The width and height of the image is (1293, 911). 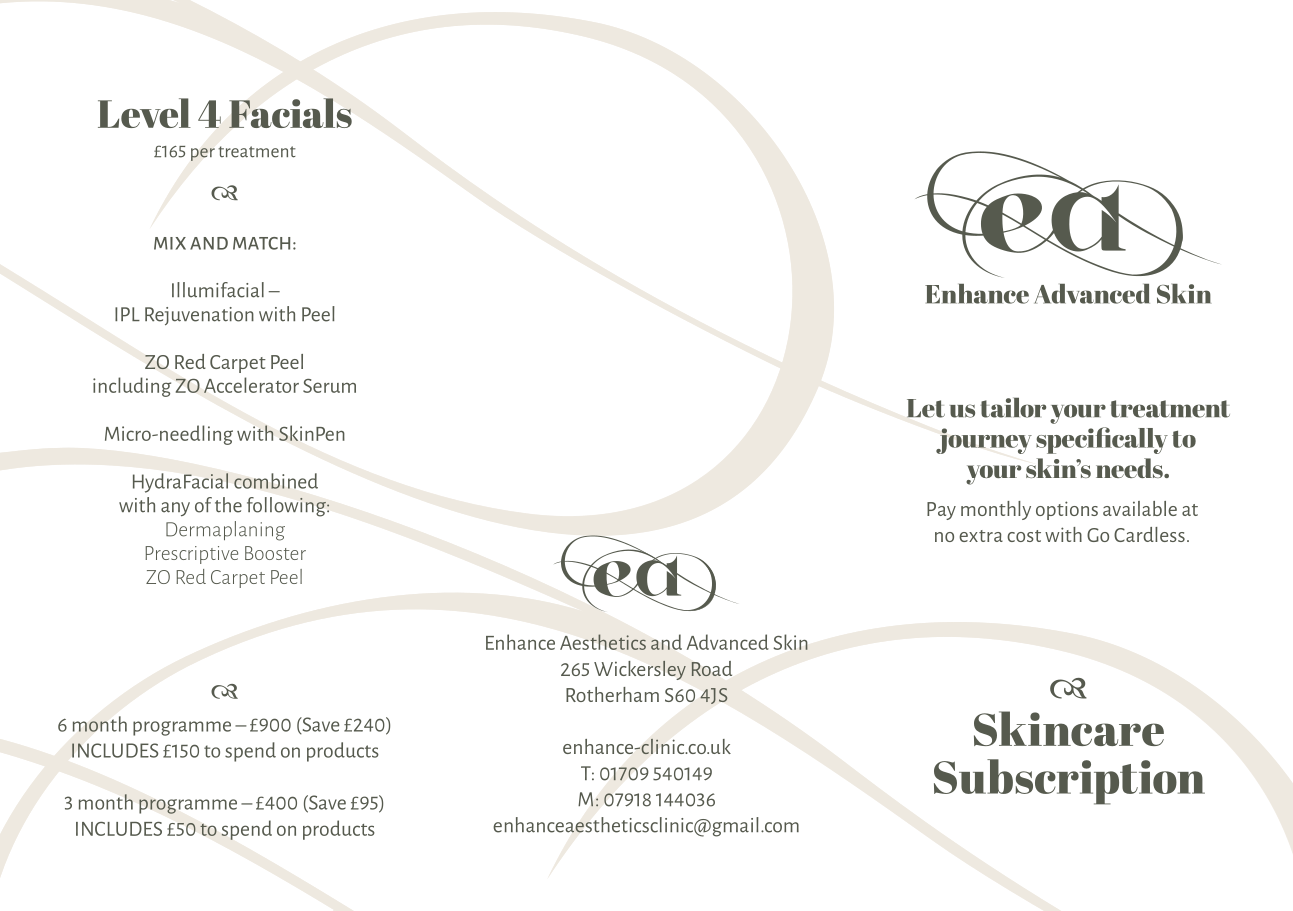 What do you see at coordinates (1069, 782) in the image?
I see `Subscription` at bounding box center [1069, 782].
